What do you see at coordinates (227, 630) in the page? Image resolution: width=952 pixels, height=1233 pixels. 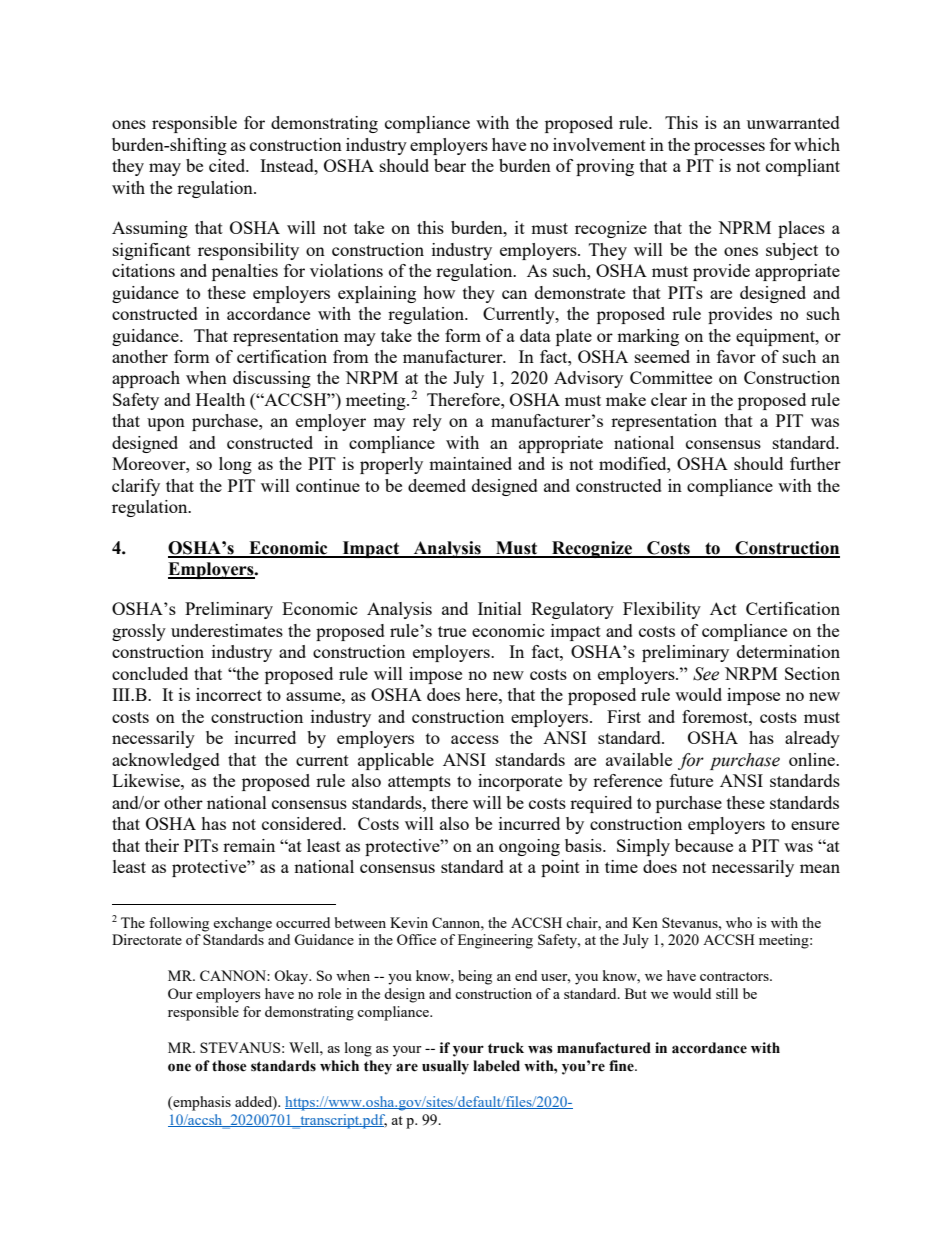 I see `underestimates` at bounding box center [227, 630].
